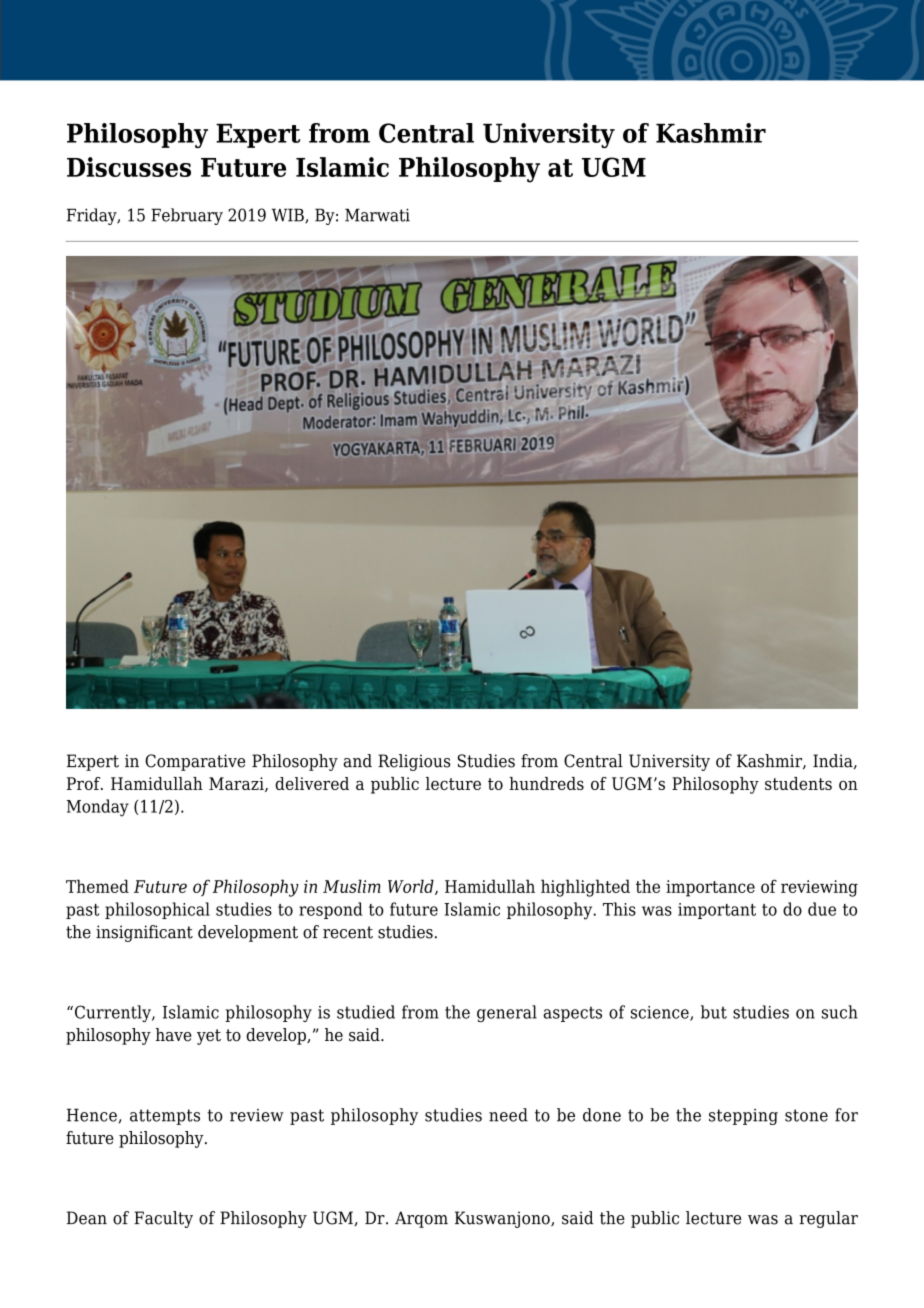 This screenshot has width=924, height=1308. Describe the element at coordinates (710, 888) in the screenshot. I see `importance` at that location.
